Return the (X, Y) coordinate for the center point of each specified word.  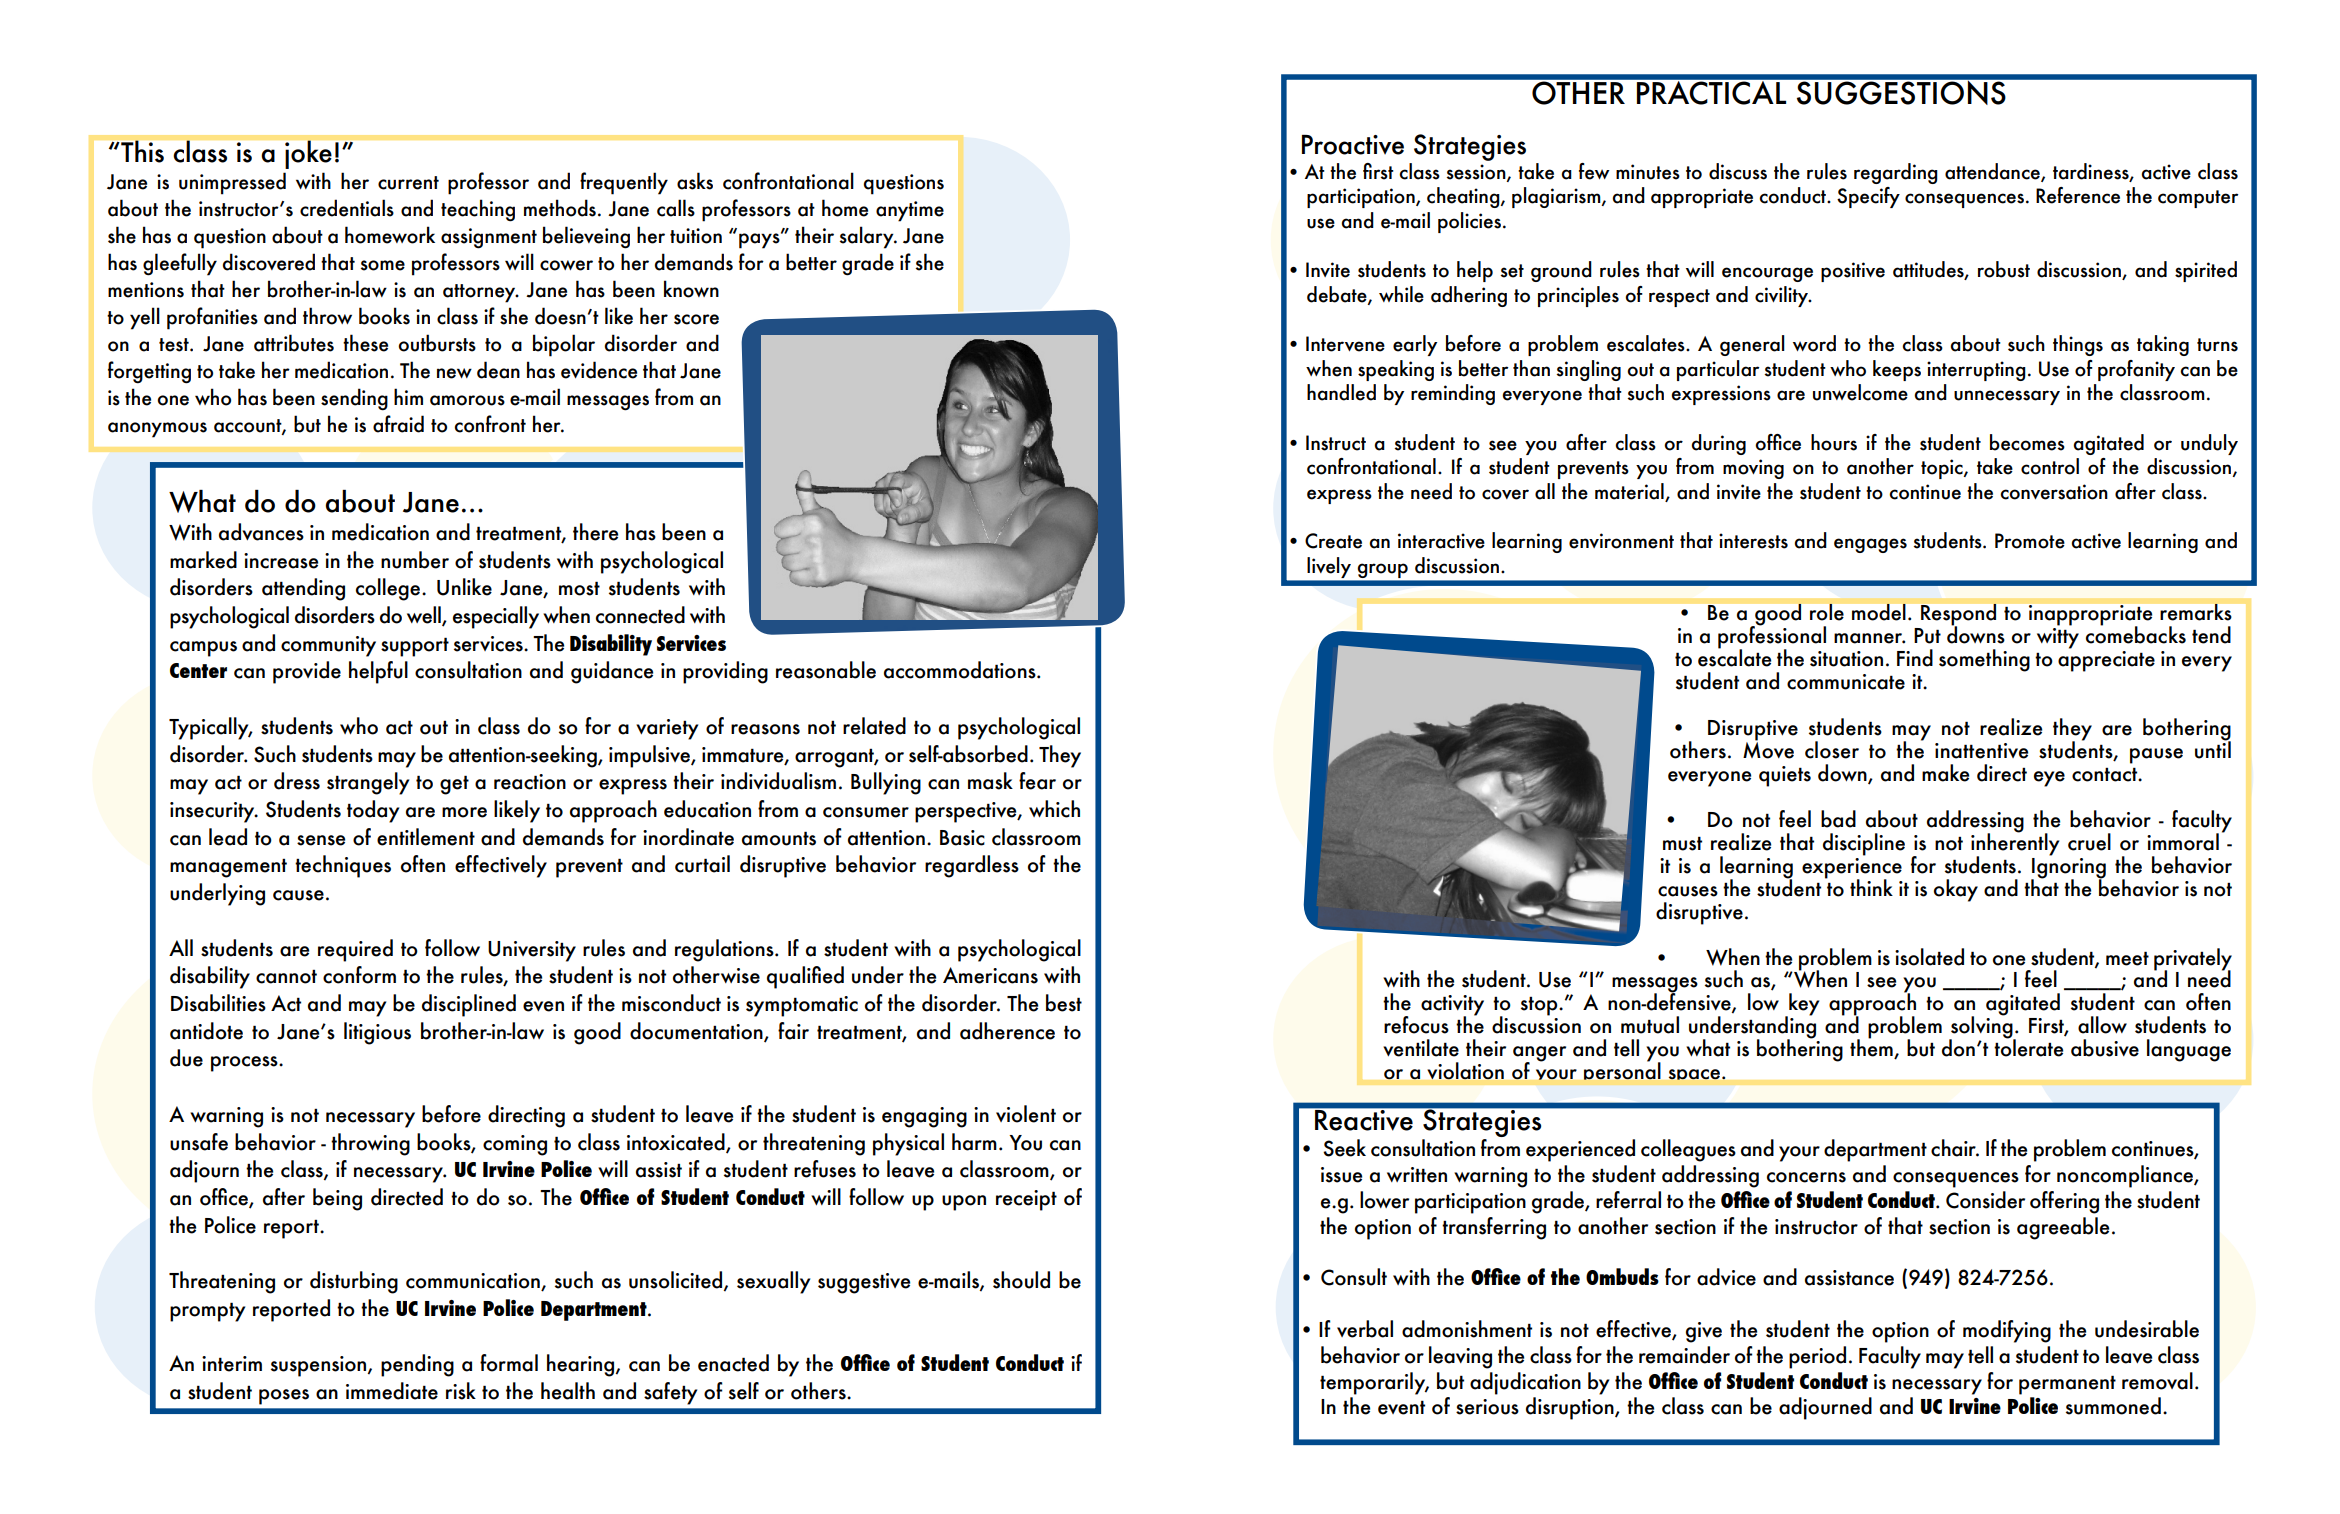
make (1945, 773)
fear (1037, 781)
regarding (1896, 173)
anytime (910, 211)
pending (417, 1365)
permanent (2067, 1385)
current (408, 183)
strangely (368, 783)
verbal (1365, 1329)
